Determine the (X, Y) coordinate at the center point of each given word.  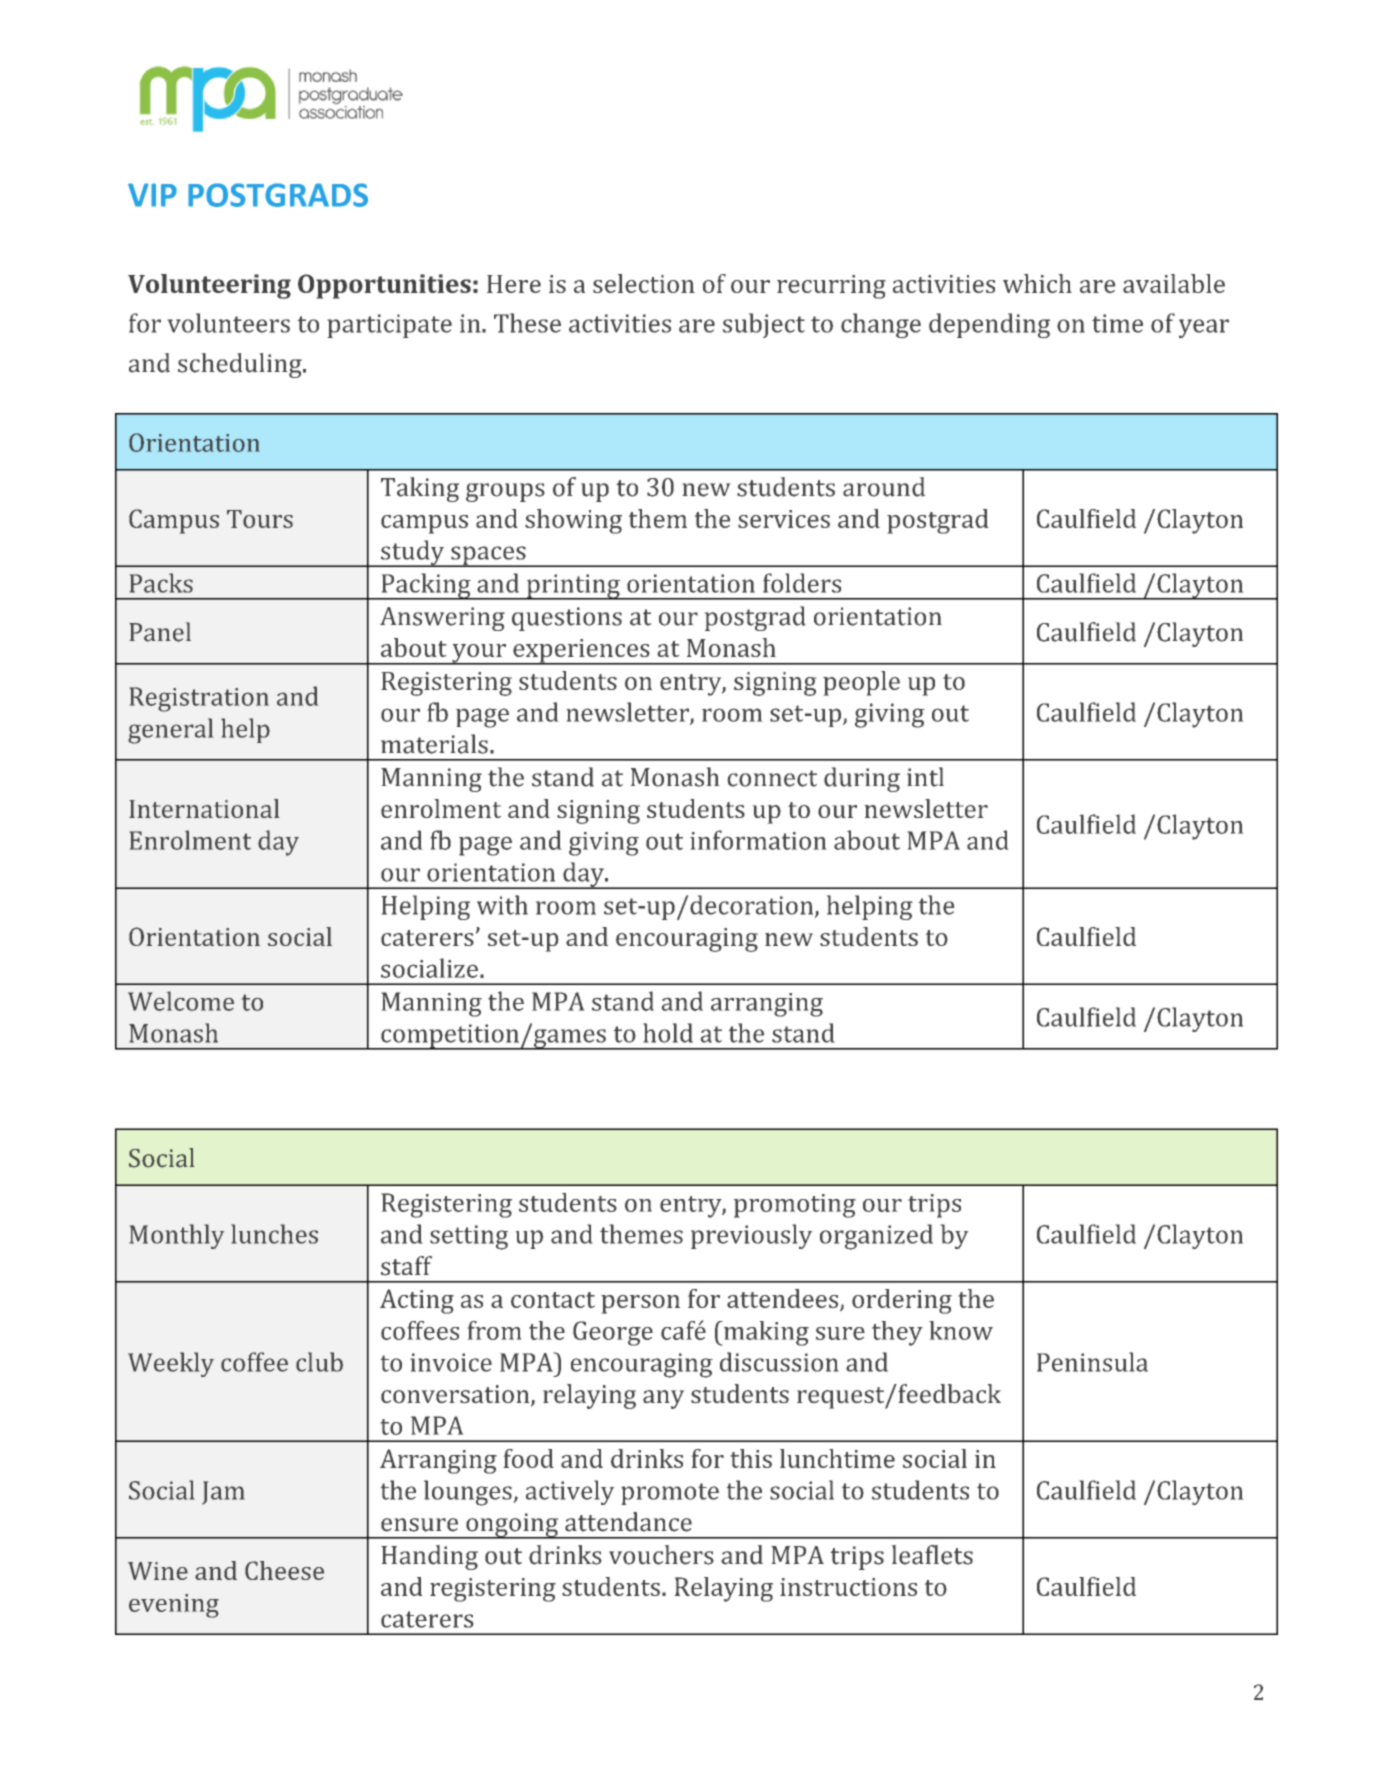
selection (644, 283)
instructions (848, 1587)
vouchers (661, 1555)
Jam (223, 1492)
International (204, 808)
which (1037, 283)
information (758, 840)
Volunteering (209, 286)
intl (925, 777)
